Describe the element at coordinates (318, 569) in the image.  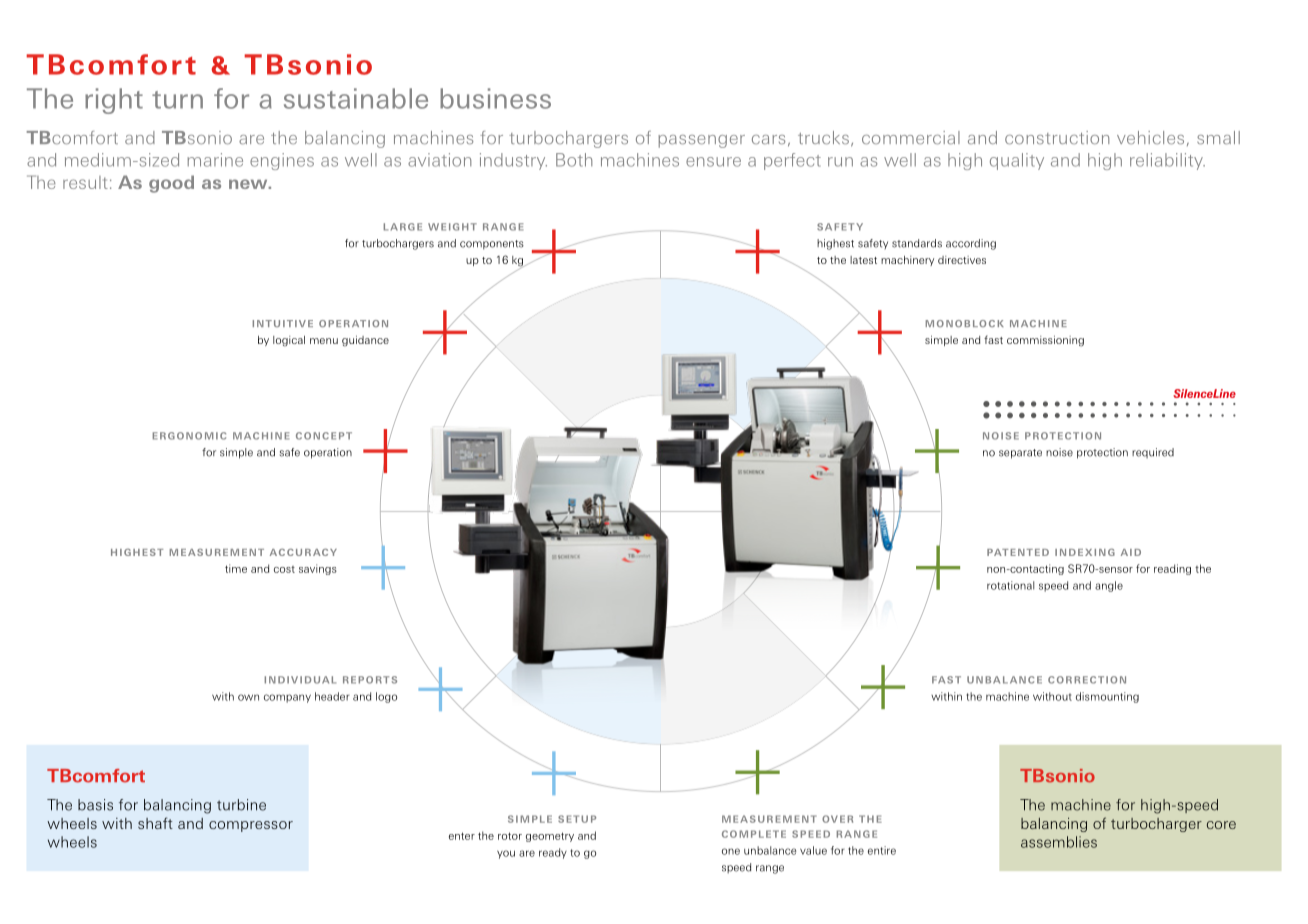
I see `savings` at that location.
